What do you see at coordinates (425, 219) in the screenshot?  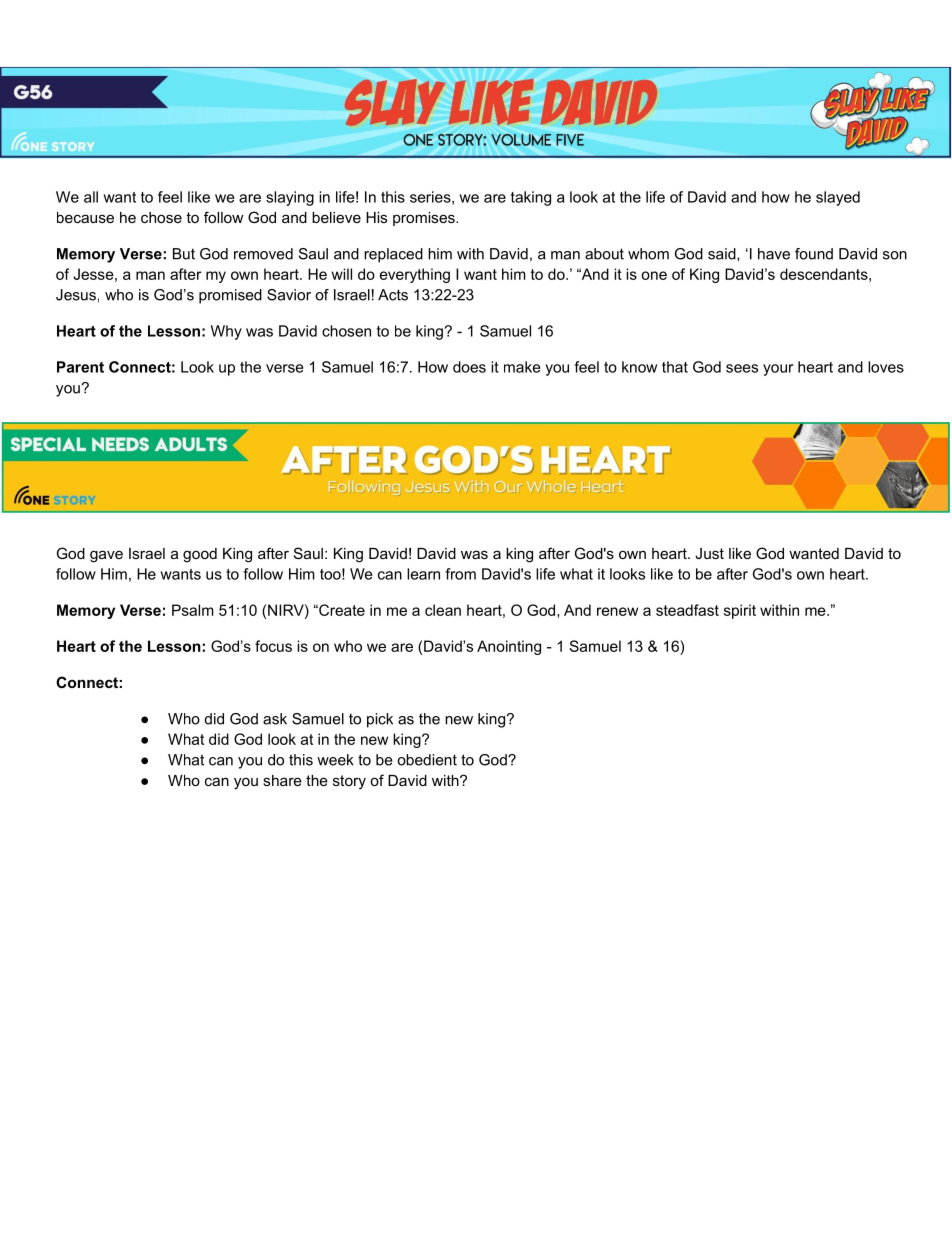 I see `promises` at bounding box center [425, 219].
